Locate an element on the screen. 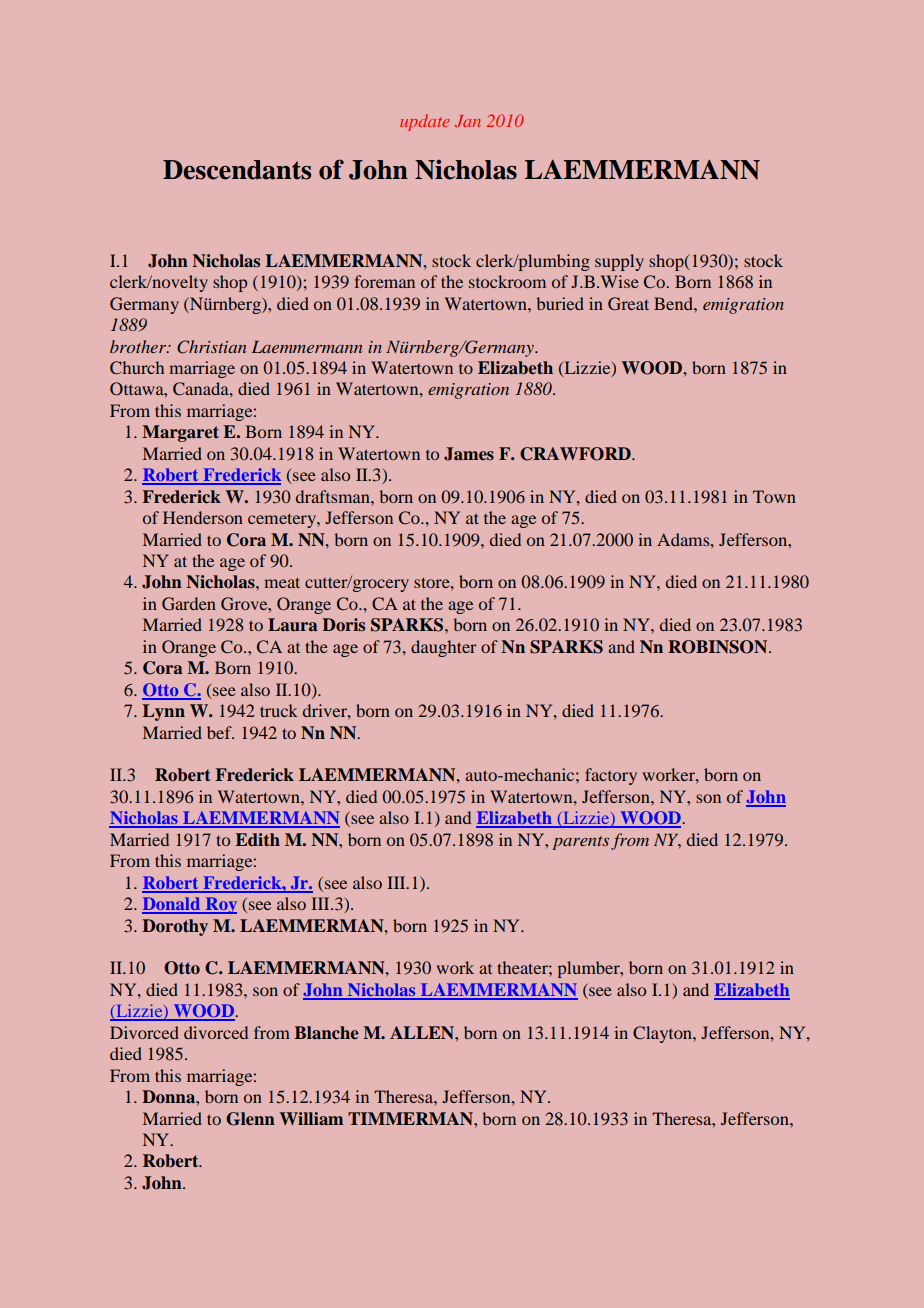  Clayton is located at coordinates (663, 1034).
